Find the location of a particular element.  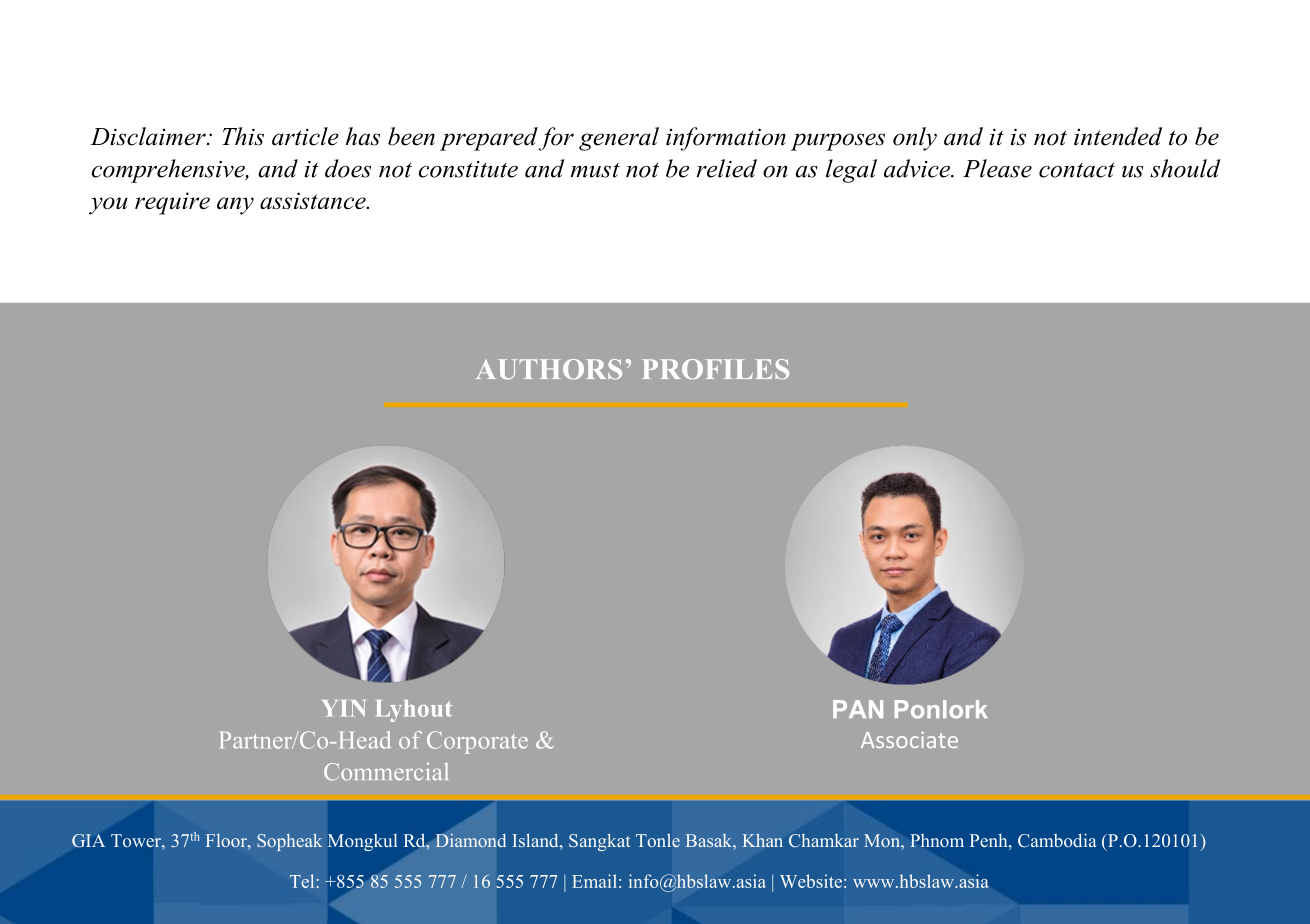

This is located at coordinates (243, 136).
